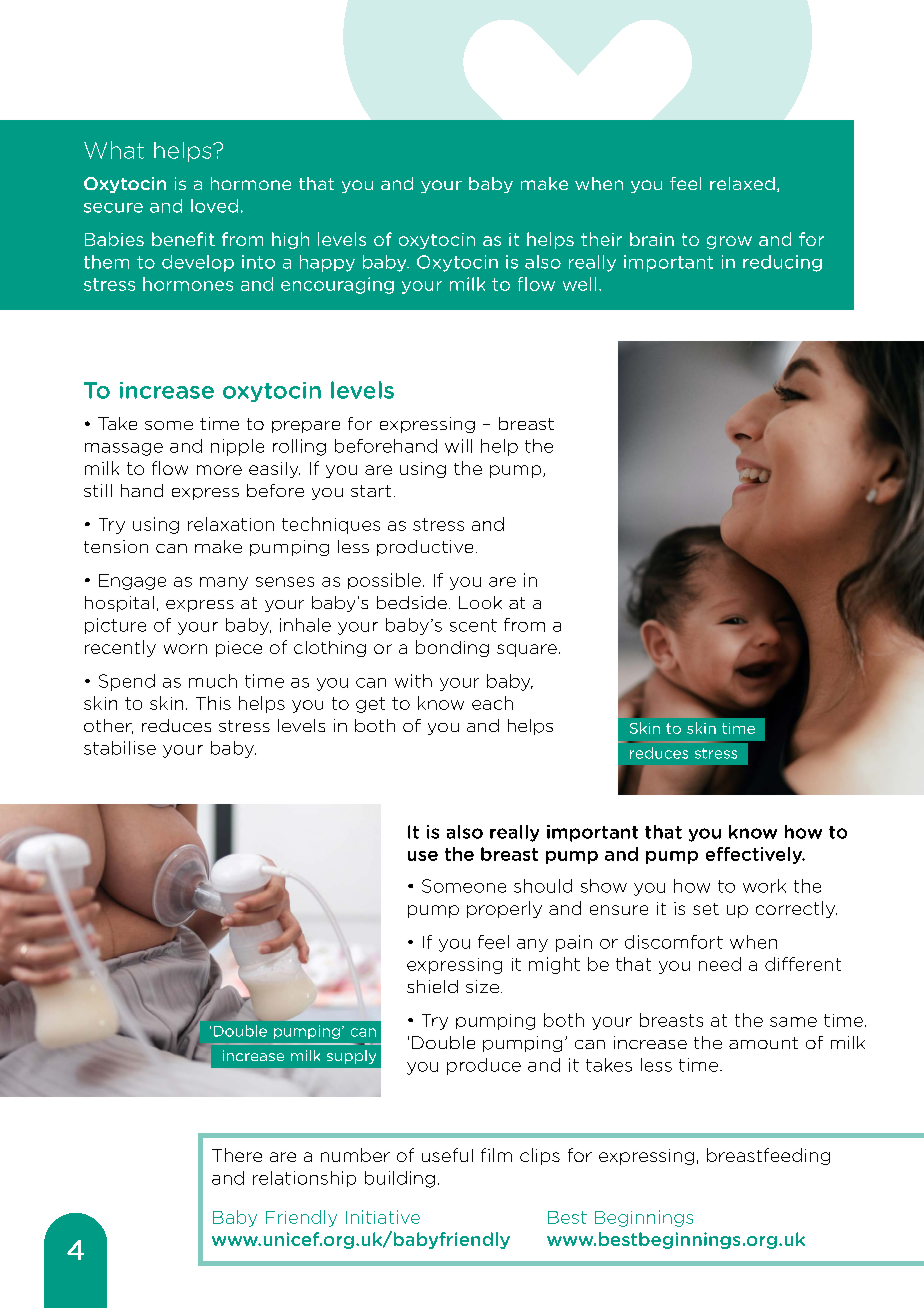  Describe the element at coordinates (224, 583) in the screenshot. I see `many` at that location.
